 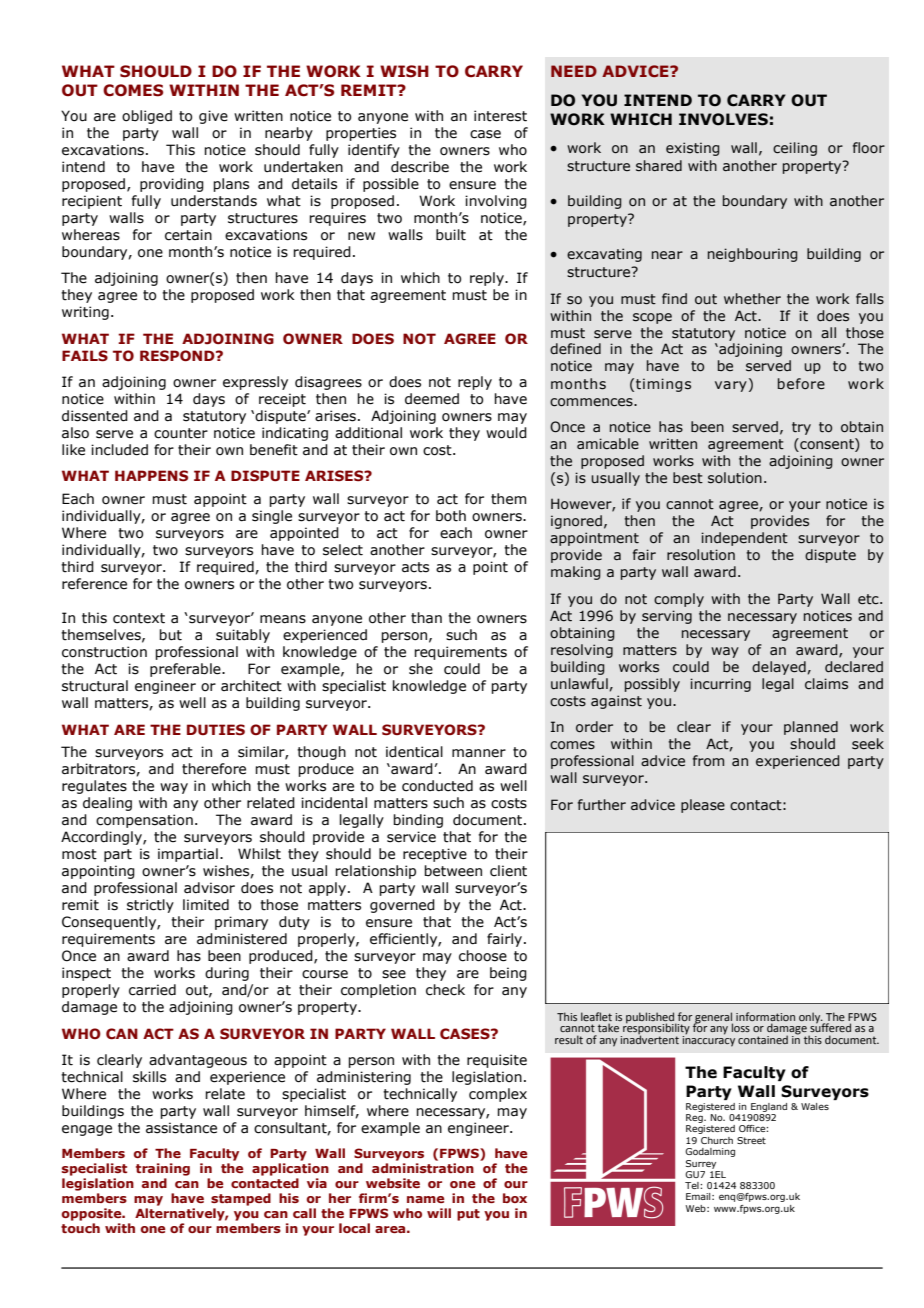 I want to click on interest, so click(x=500, y=116).
